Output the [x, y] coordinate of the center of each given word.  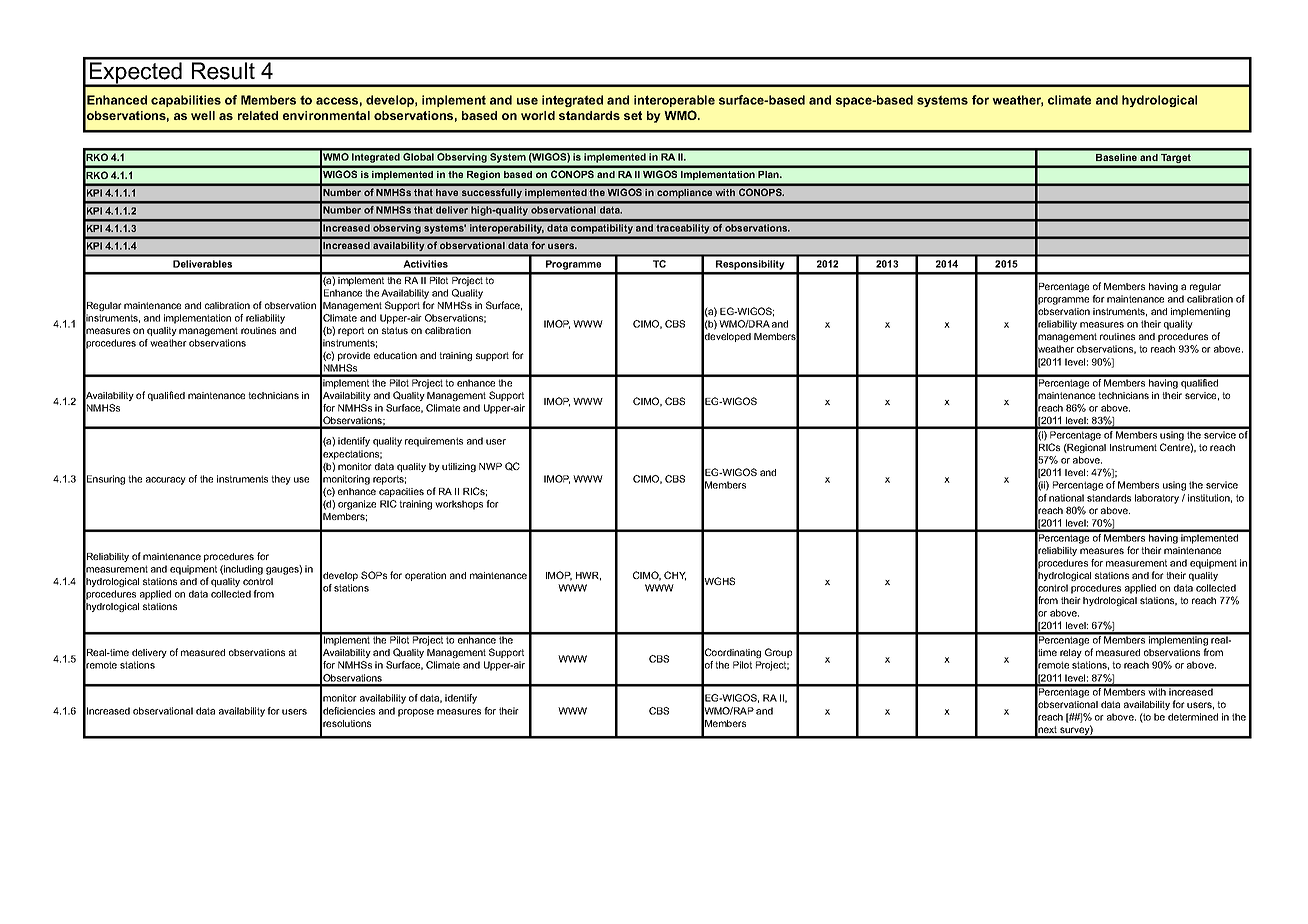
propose [416, 713]
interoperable [674, 101]
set [633, 115]
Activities [425, 264]
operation [425, 576]
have [447, 192]
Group [778, 653]
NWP [490, 466]
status [395, 330]
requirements [434, 442]
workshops [459, 505]
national [1066, 498]
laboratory [1157, 499]
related [258, 115]
